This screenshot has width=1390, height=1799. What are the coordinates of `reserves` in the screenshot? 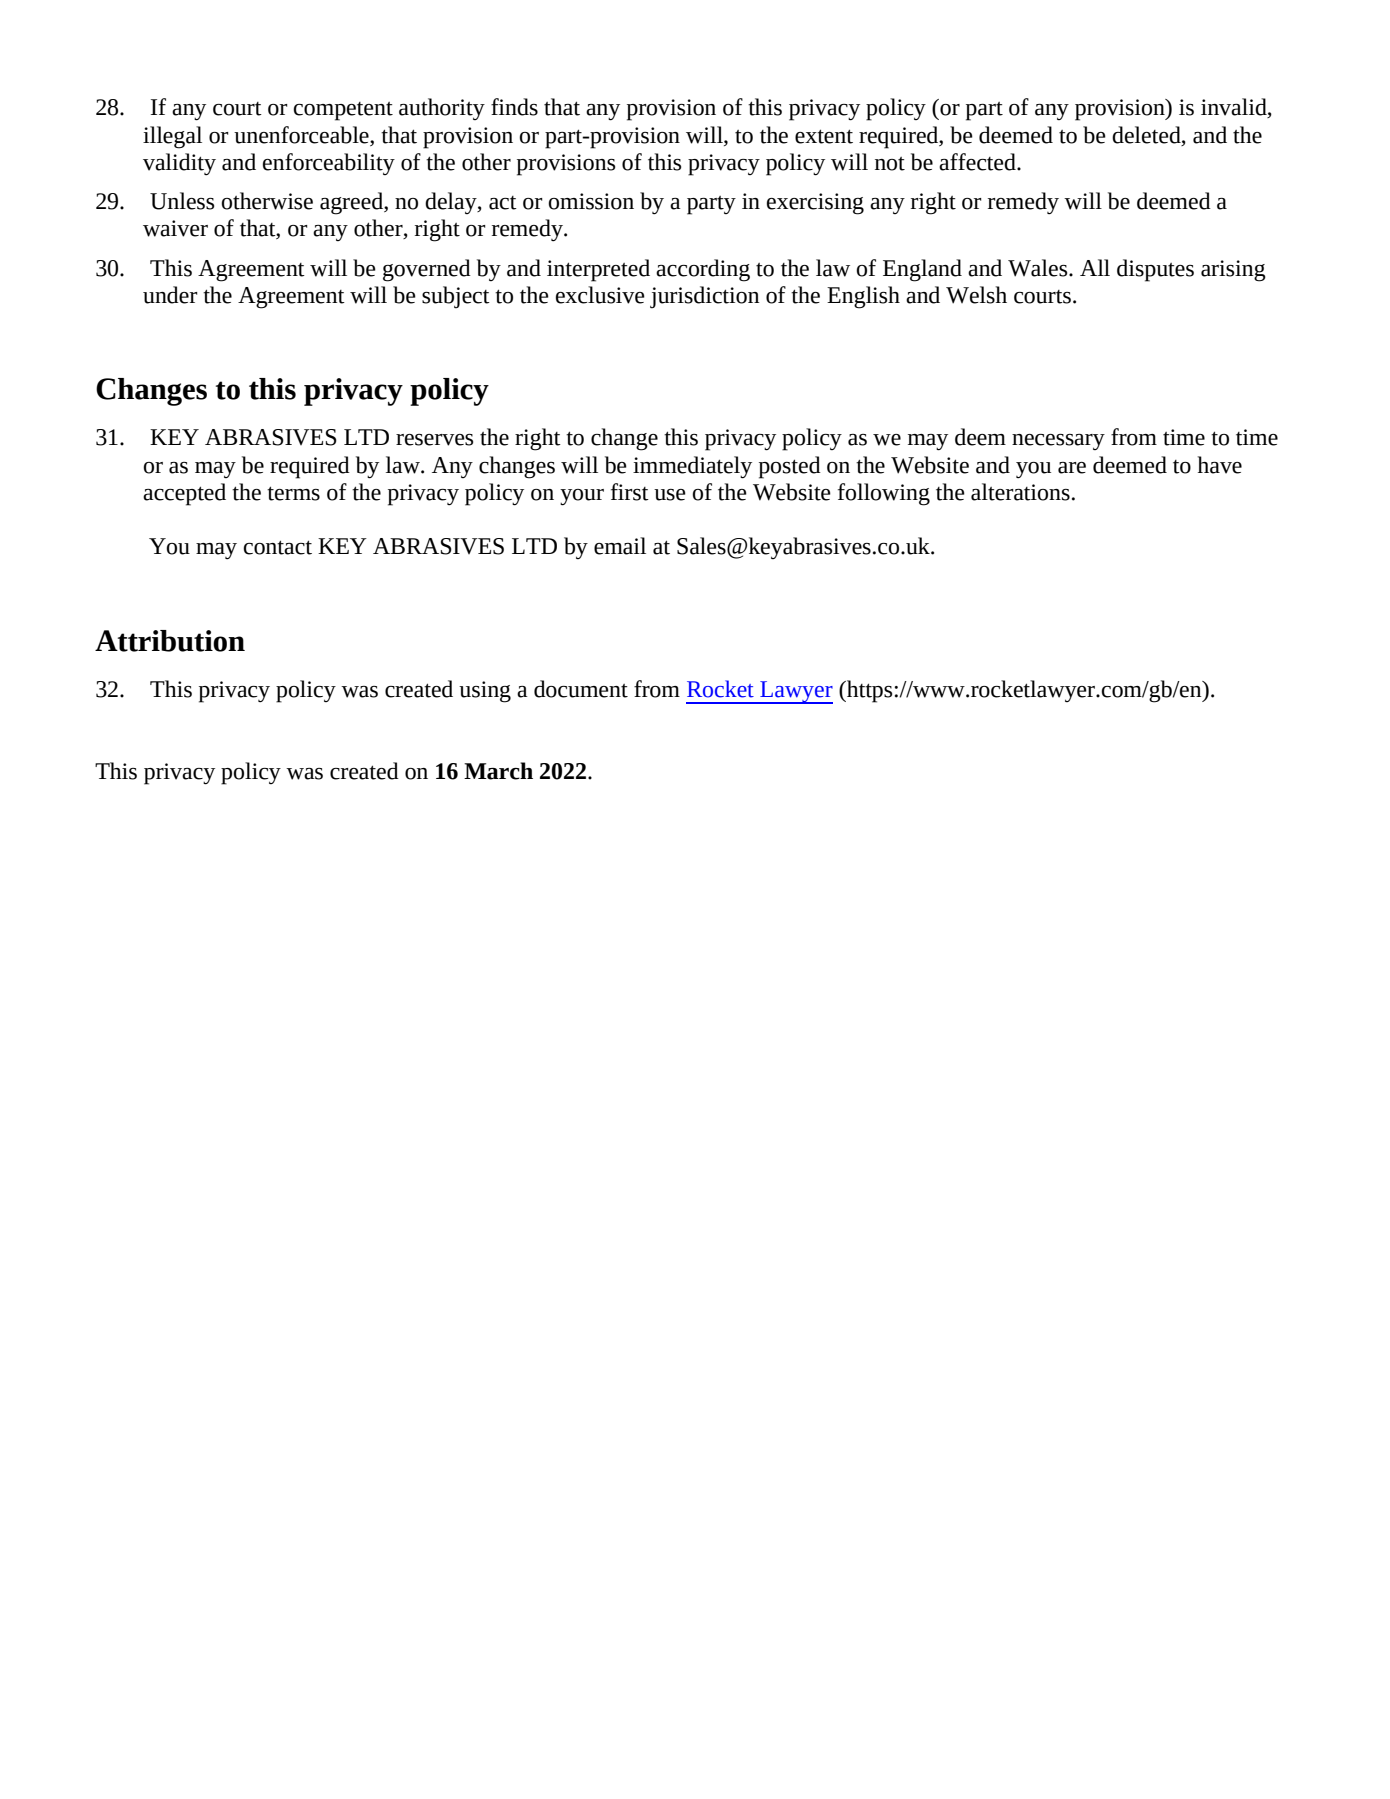 It's located at (434, 440).
